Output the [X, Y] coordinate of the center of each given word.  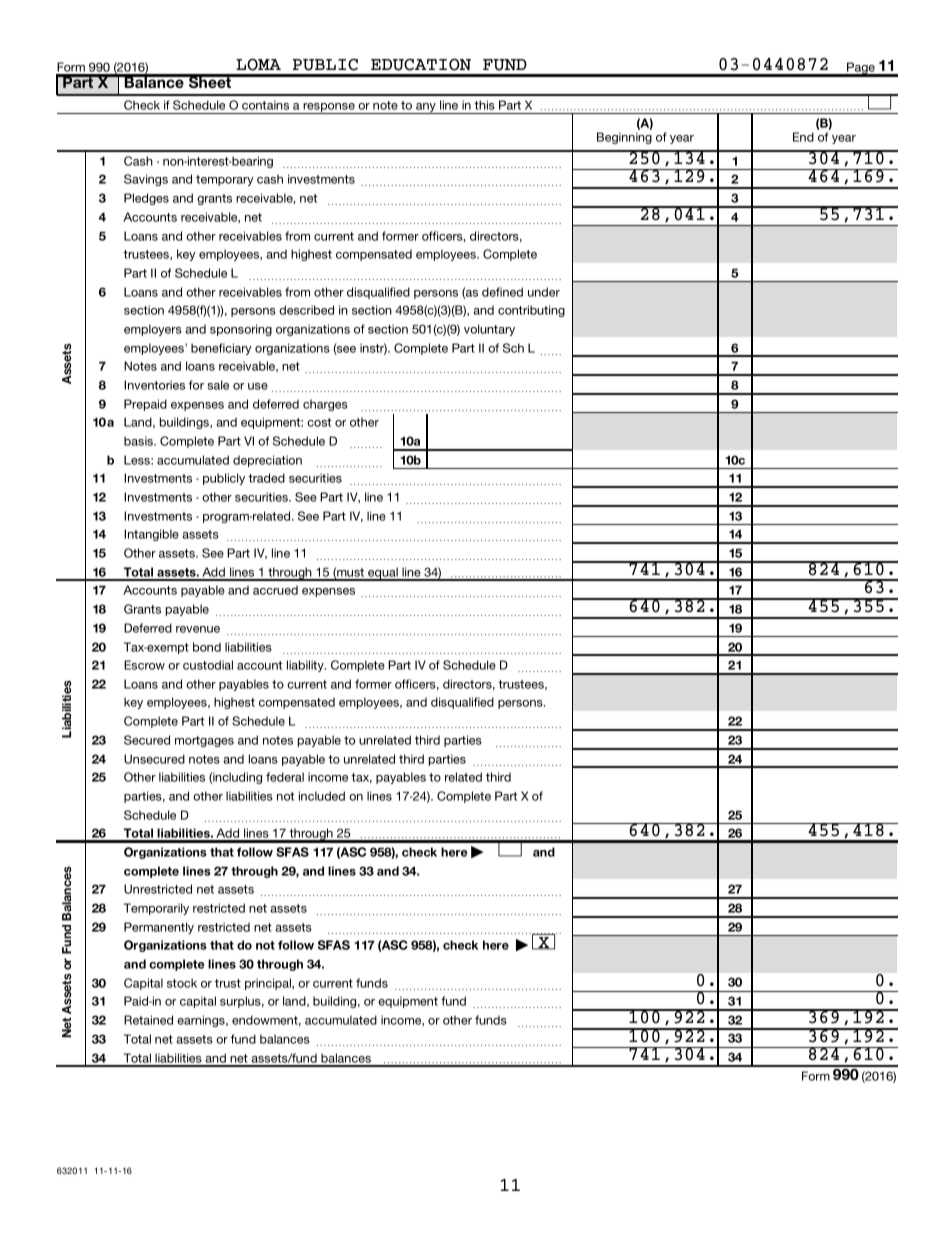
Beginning [624, 138]
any [426, 108]
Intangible [151, 535]
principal [269, 984]
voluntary [489, 330]
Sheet [210, 81]
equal [383, 574]
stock [182, 983]
